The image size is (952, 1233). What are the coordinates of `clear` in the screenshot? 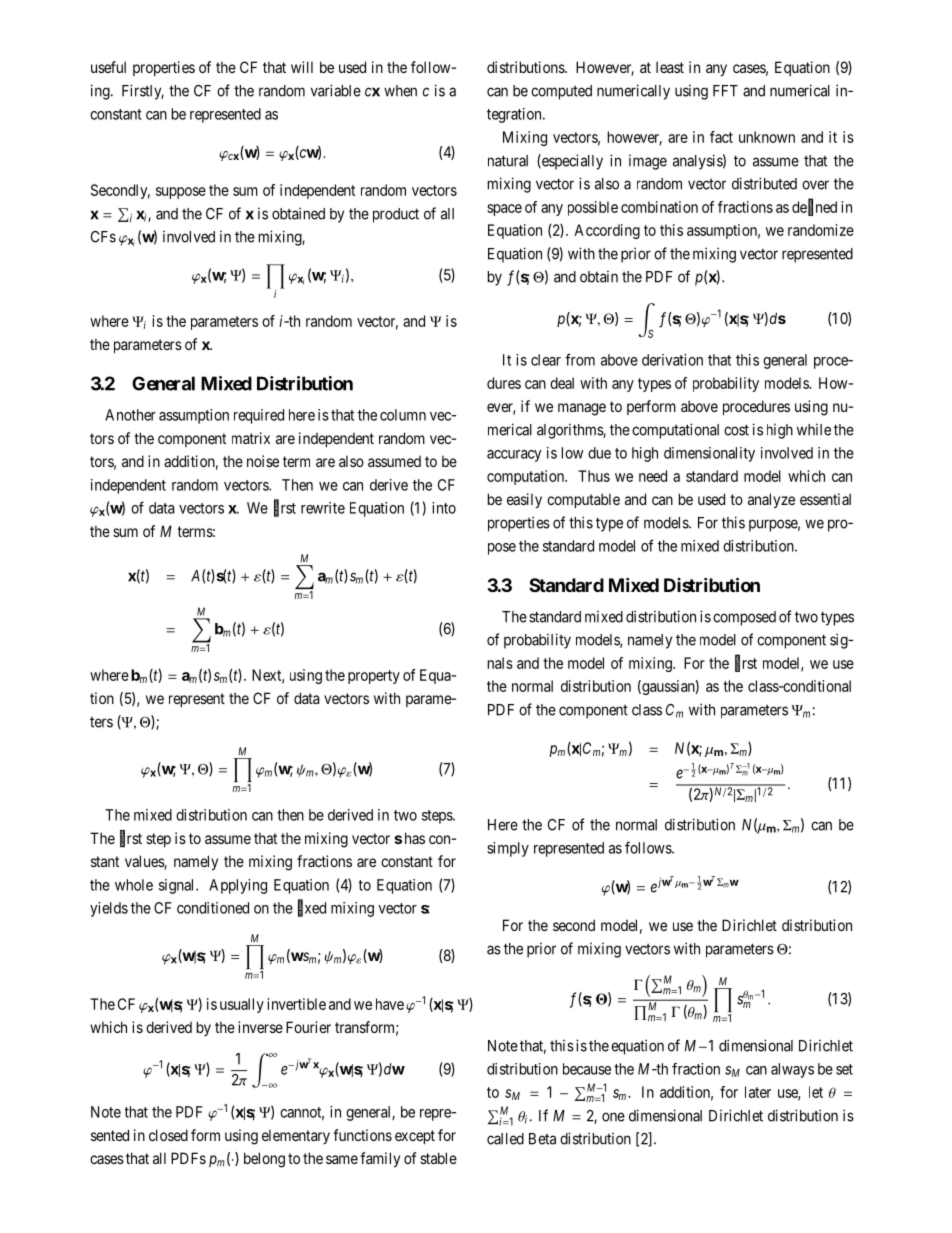 It's located at (546, 360).
